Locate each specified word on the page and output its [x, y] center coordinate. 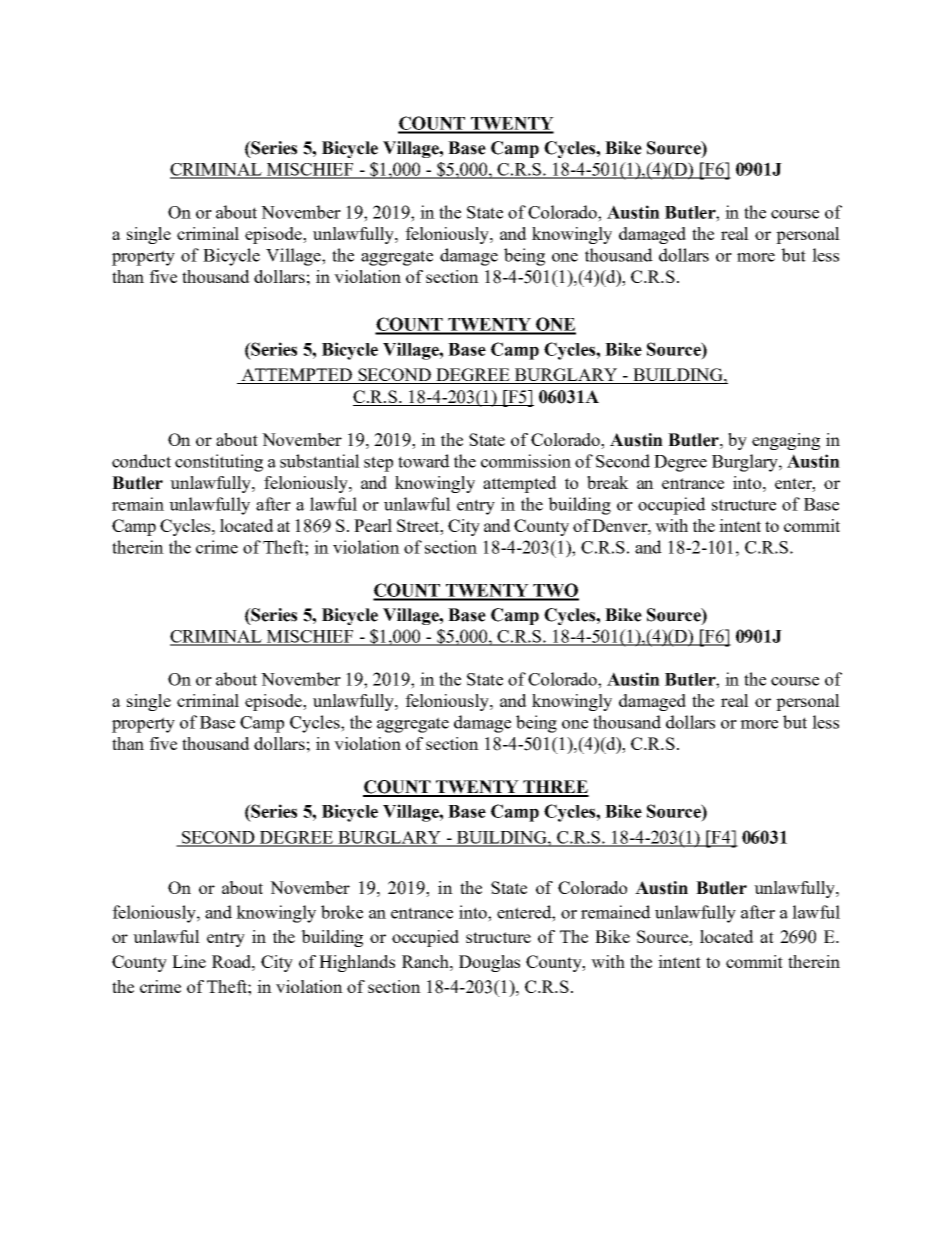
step [378, 464]
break [608, 482]
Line [189, 961]
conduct [141, 461]
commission [526, 461]
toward [424, 461]
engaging [786, 441]
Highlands [357, 963]
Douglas [489, 963]
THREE [555, 788]
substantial [320, 461]
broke [342, 912]
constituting [219, 463]
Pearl [373, 525]
